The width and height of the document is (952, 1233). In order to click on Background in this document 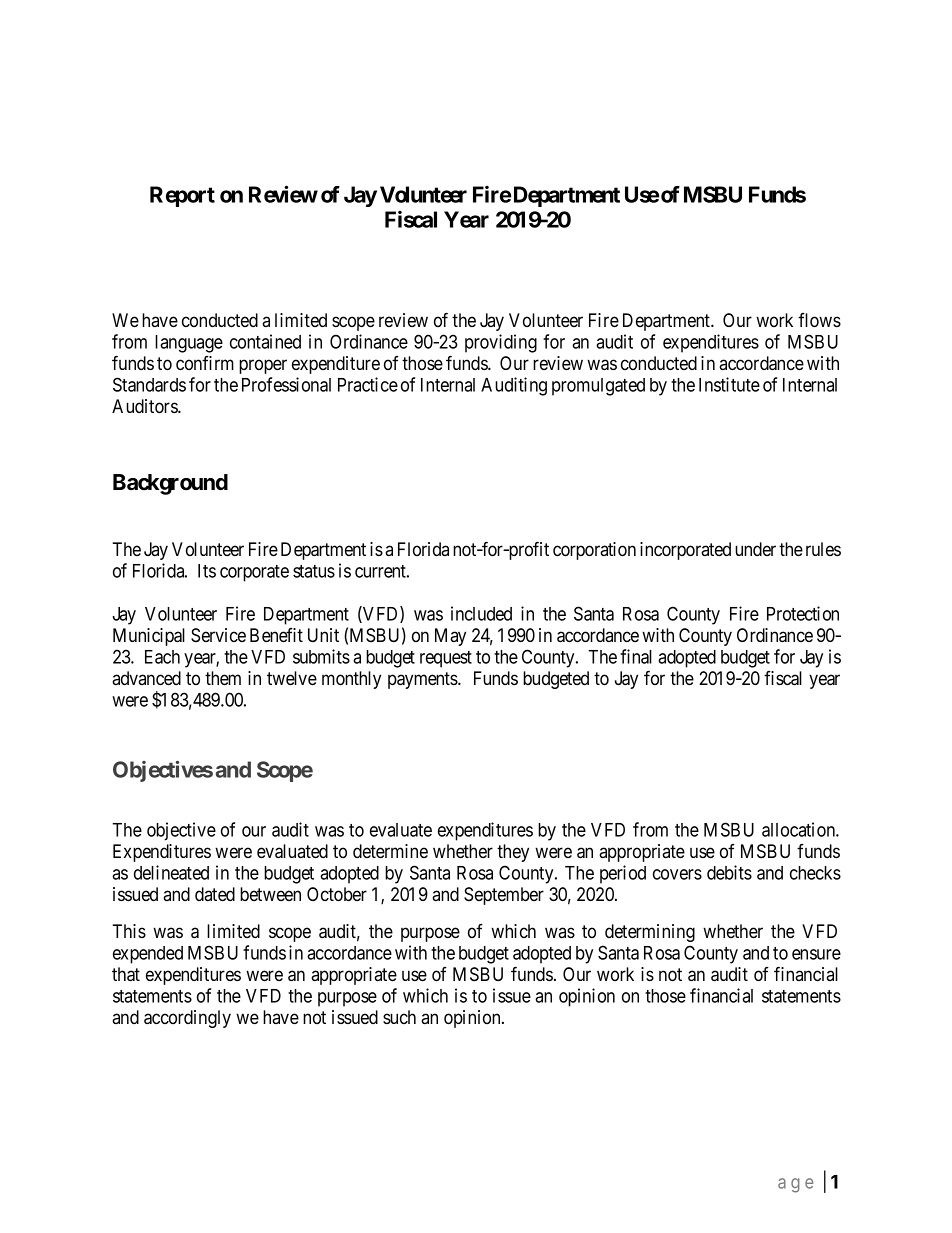, I will do `click(170, 484)`.
